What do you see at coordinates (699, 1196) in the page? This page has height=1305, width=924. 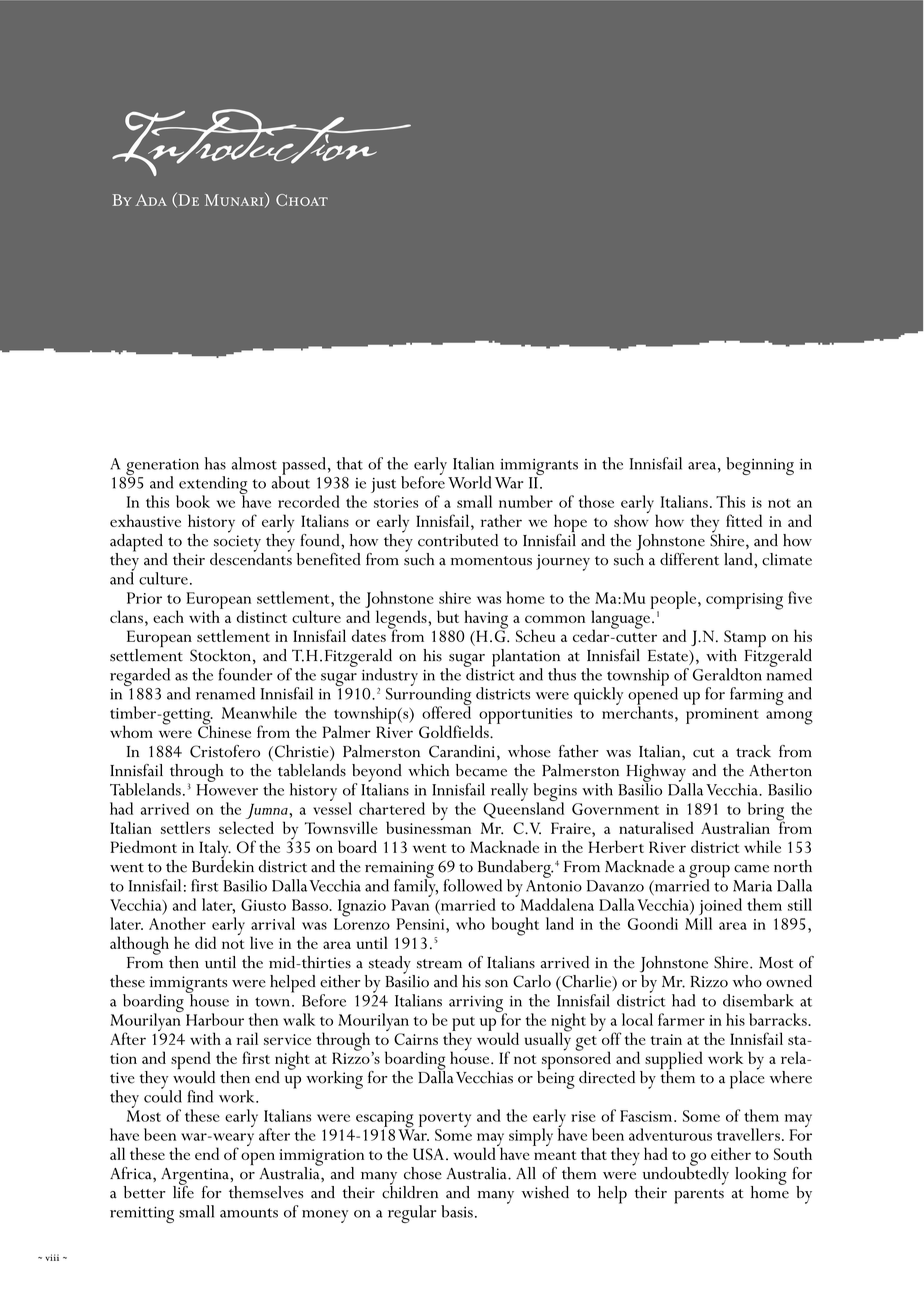 I see `parents` at bounding box center [699, 1196].
